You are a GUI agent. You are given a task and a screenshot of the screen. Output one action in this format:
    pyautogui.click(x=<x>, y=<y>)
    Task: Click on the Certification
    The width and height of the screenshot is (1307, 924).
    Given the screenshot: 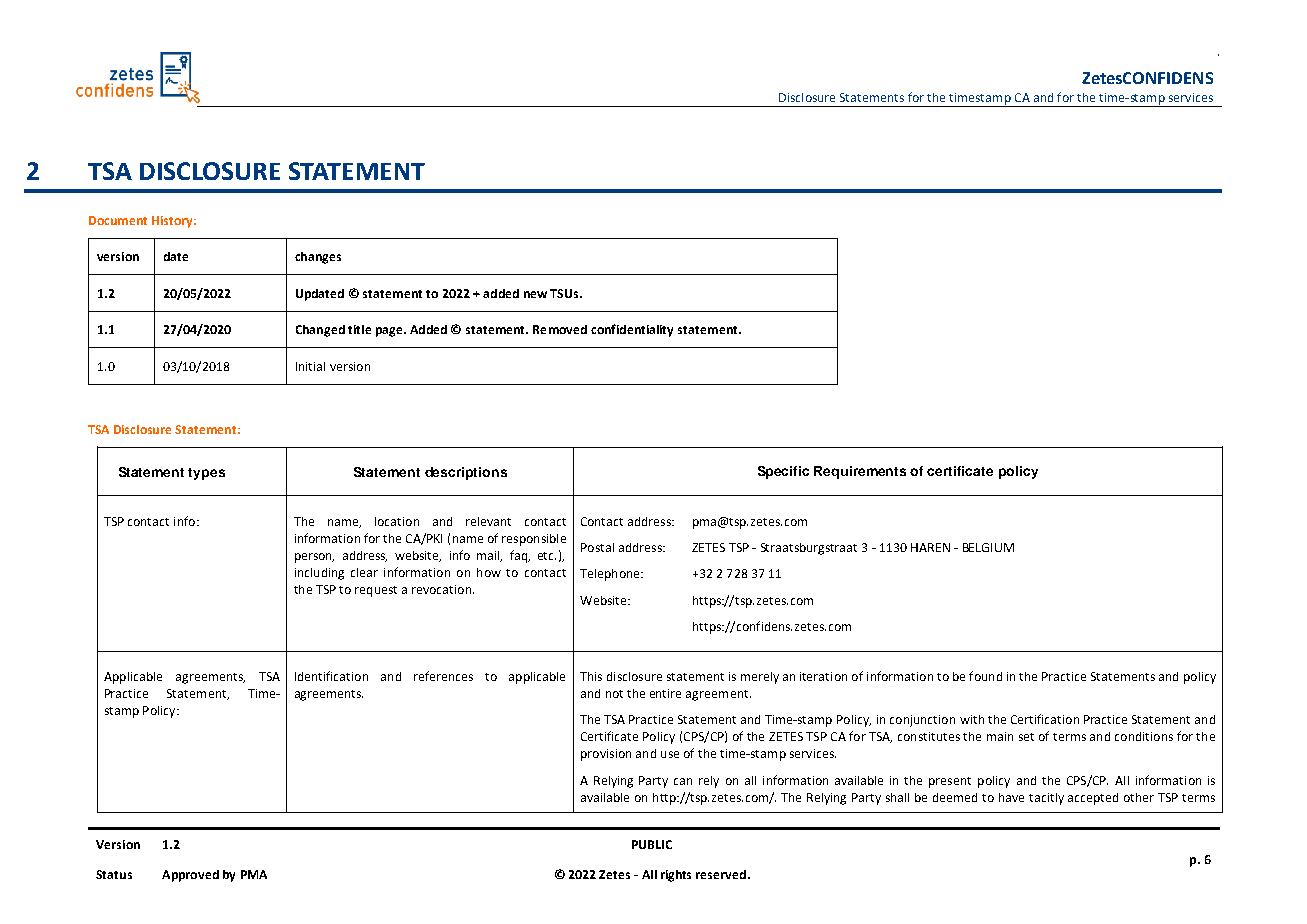 What is the action you would take?
    pyautogui.click(x=1045, y=719)
